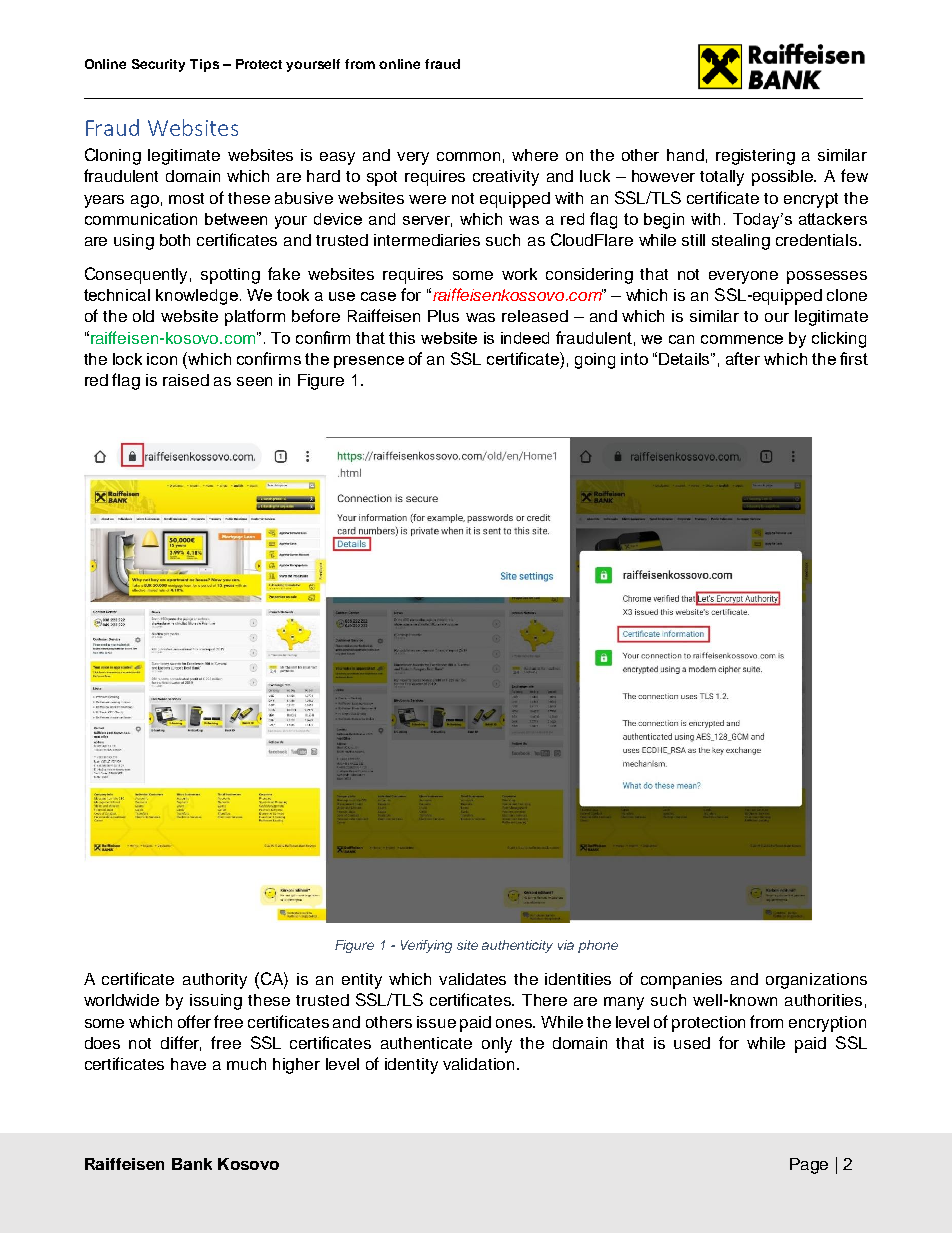  What do you see at coordinates (755, 157) in the page?
I see `registering` at bounding box center [755, 157].
